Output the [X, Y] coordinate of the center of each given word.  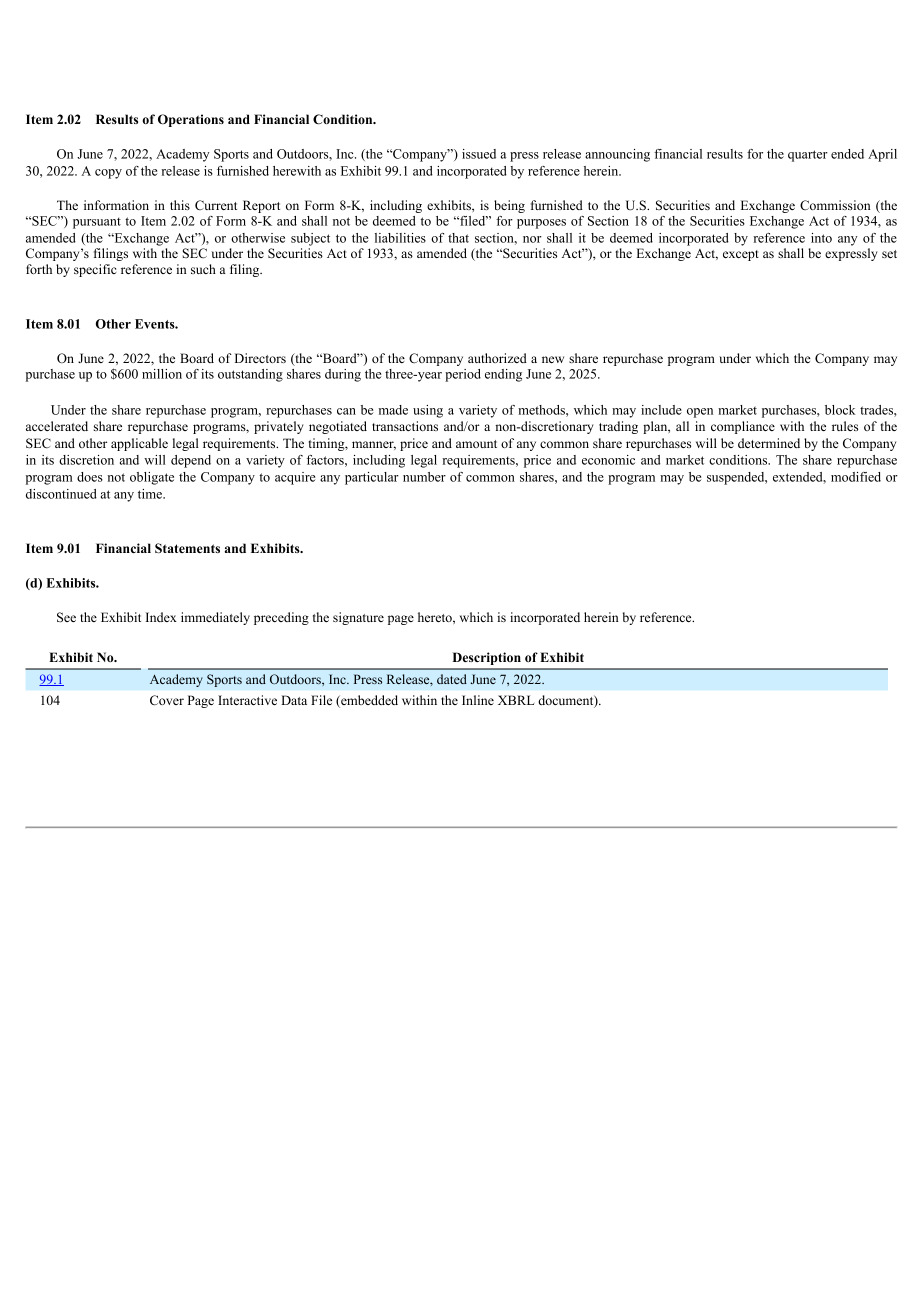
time [151, 494]
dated [452, 679]
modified [856, 477]
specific [95, 270]
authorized [497, 358]
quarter [808, 156]
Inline [478, 700]
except [741, 255]
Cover [167, 700]
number [424, 477]
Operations [191, 120]
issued [479, 154]
